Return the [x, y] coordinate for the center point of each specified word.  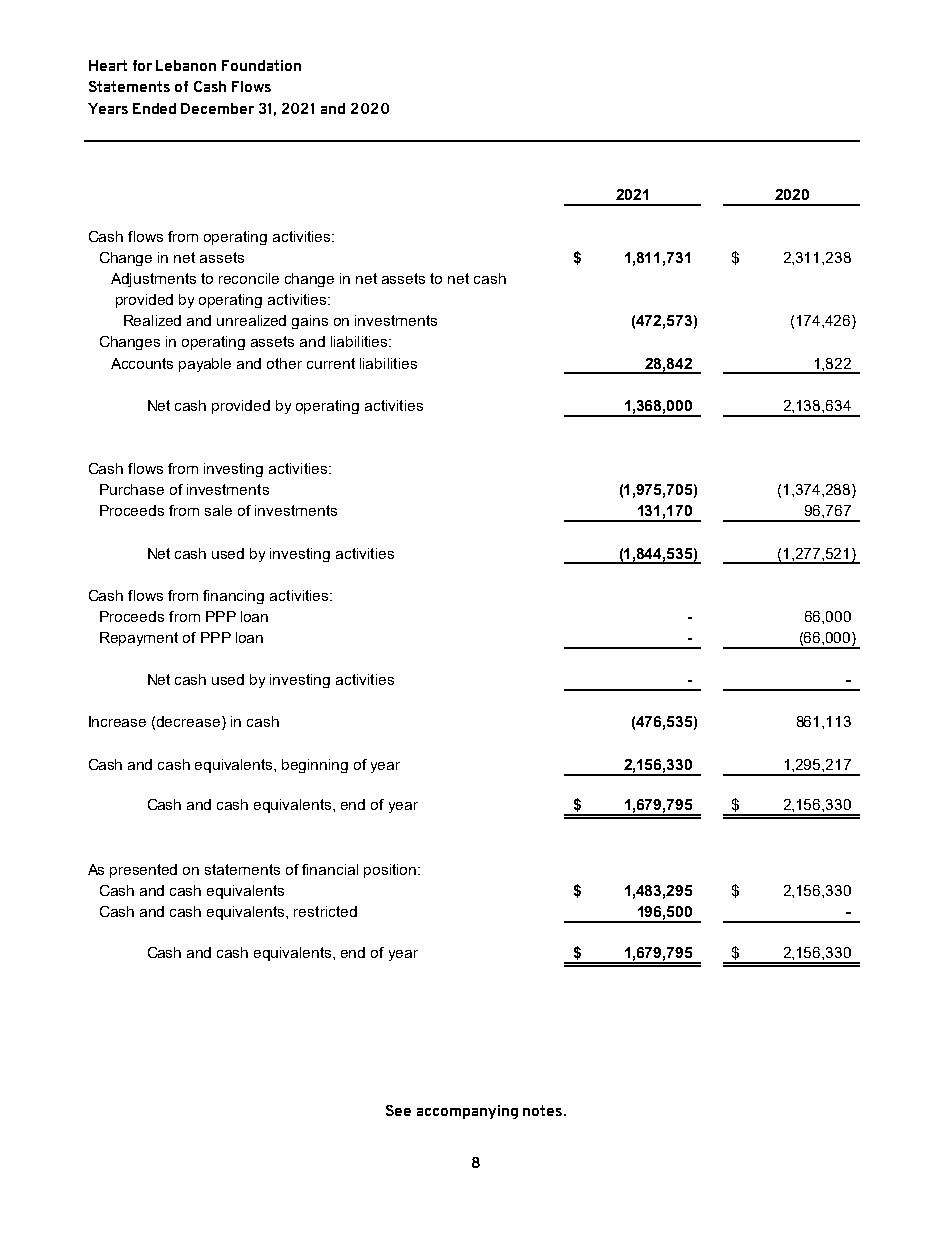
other [284, 363]
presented [143, 871]
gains [310, 322]
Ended [154, 108]
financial [330, 869]
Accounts [142, 363]
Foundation [261, 65]
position [390, 871]
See [398, 1110]
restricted [325, 911]
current [331, 363]
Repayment [139, 639]
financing [233, 597]
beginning [315, 766]
